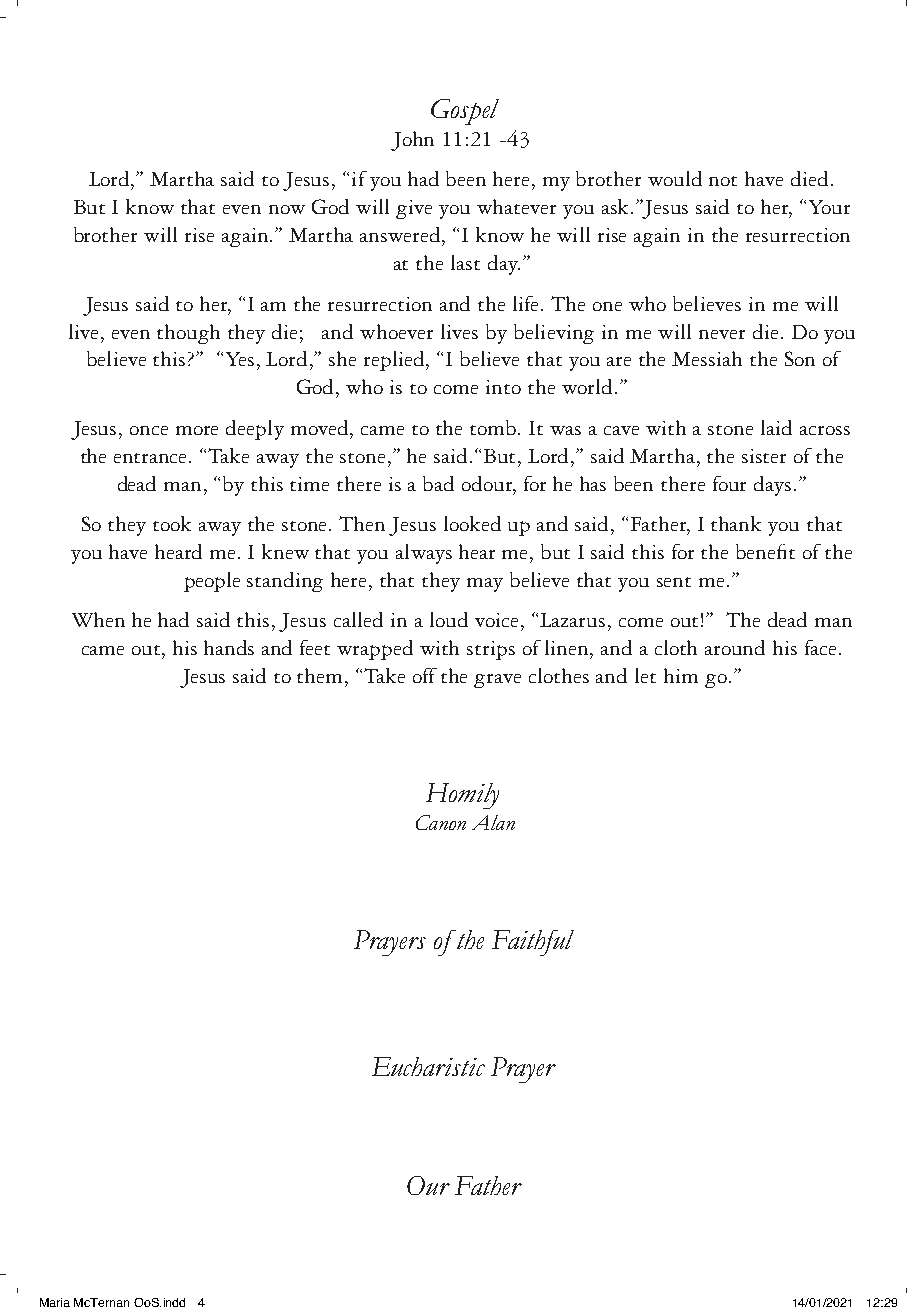  What do you see at coordinates (172, 523) in the screenshot?
I see `took` at bounding box center [172, 523].
